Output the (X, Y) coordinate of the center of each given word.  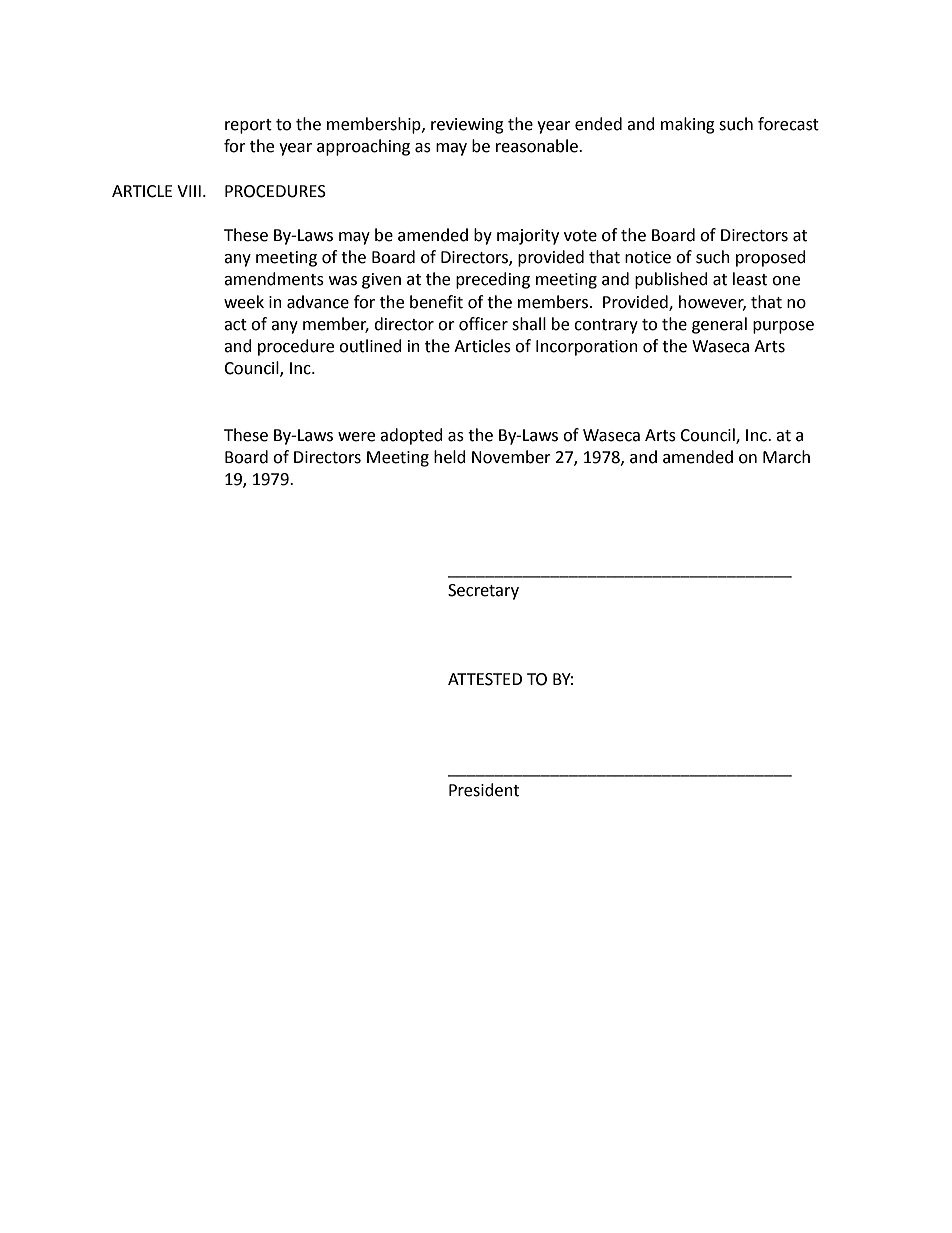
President (484, 790)
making (688, 125)
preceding (493, 280)
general (719, 325)
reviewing (467, 126)
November (511, 457)
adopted (411, 436)
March (786, 457)
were (356, 437)
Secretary (483, 592)
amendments (274, 279)
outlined (370, 346)
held (450, 457)
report (248, 126)
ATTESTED (485, 679)
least (750, 279)
